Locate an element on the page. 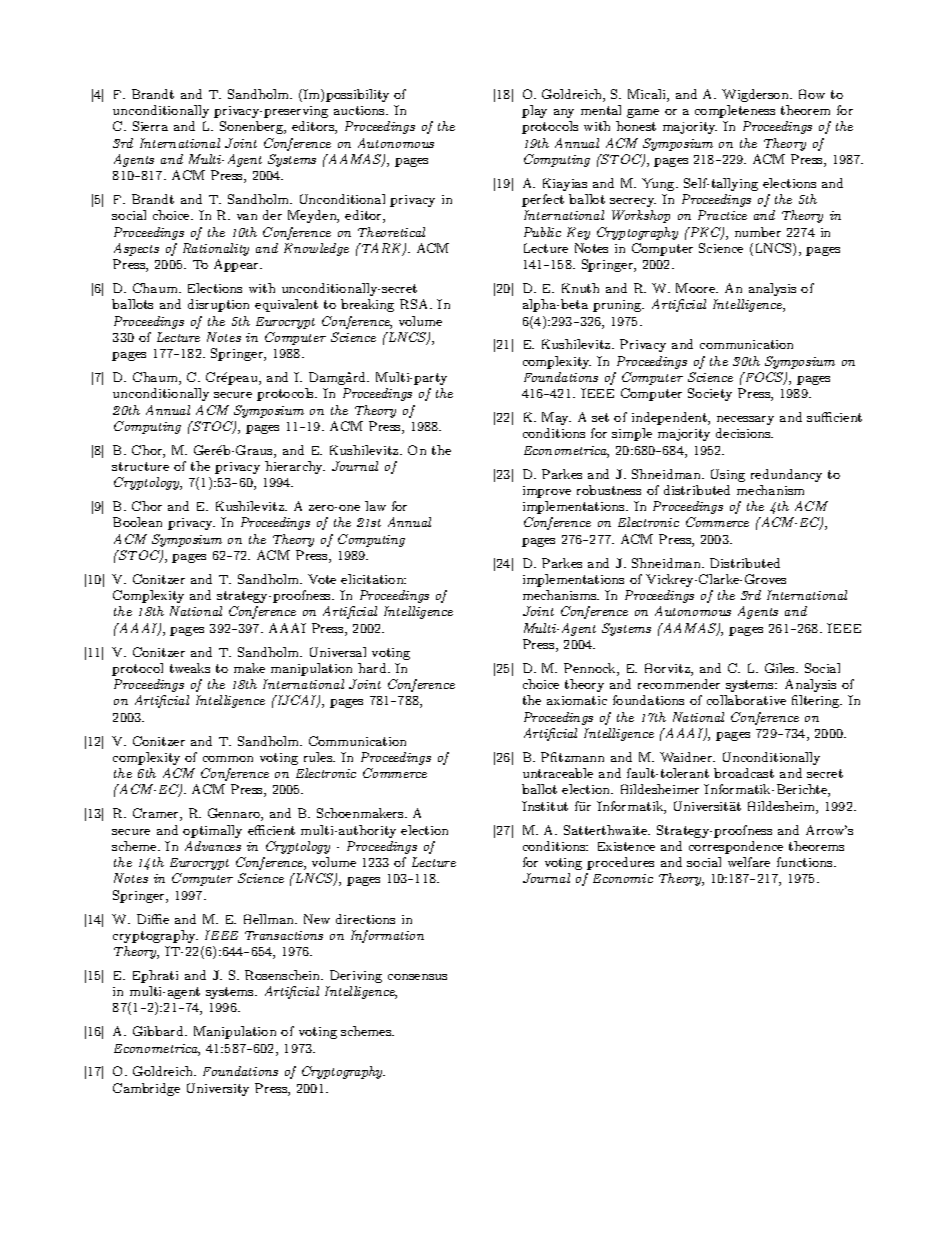 This document has height=1233, width=952. elicitation is located at coordinates (373, 579).
